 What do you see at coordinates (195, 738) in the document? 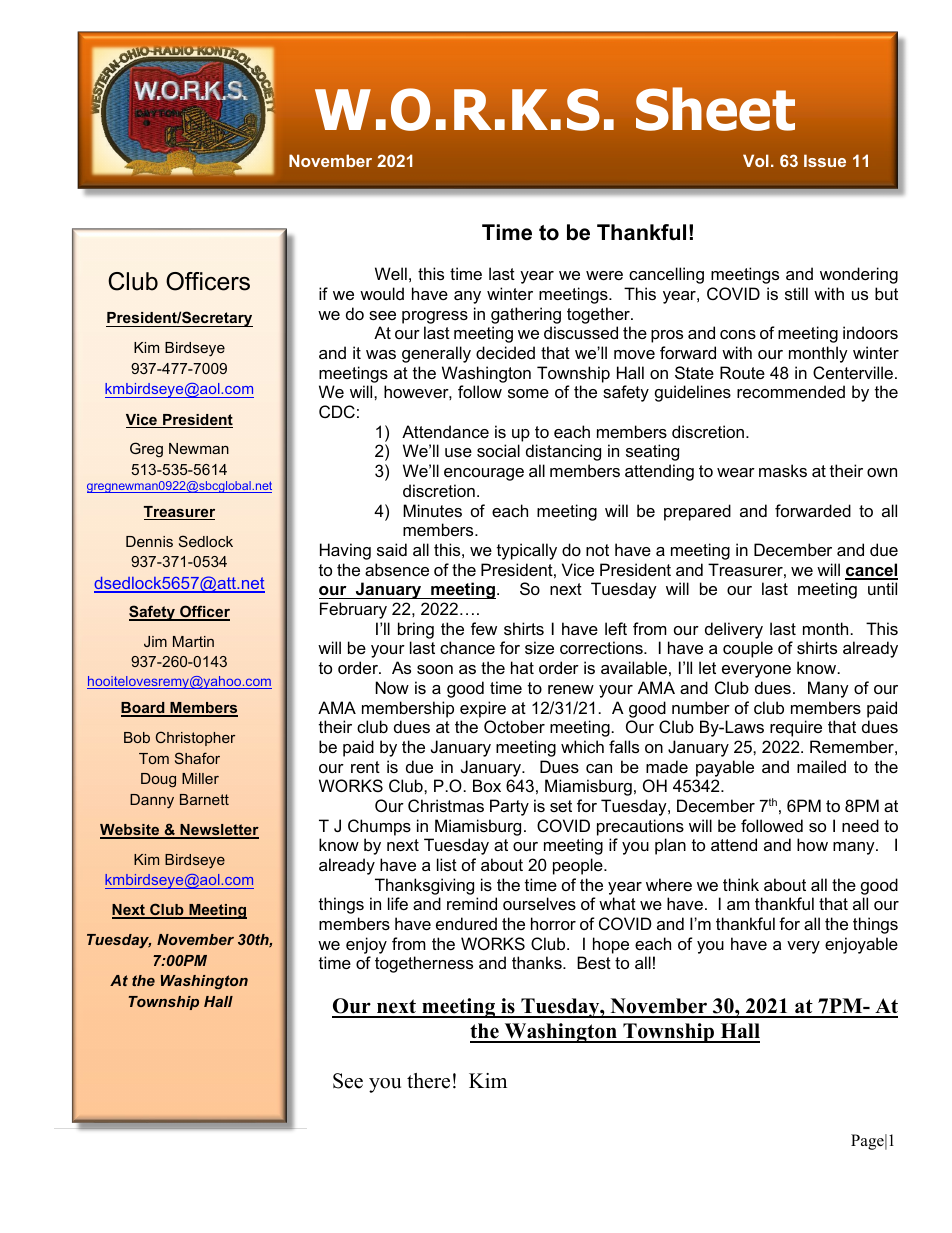
I see `Christopher` at bounding box center [195, 738].
